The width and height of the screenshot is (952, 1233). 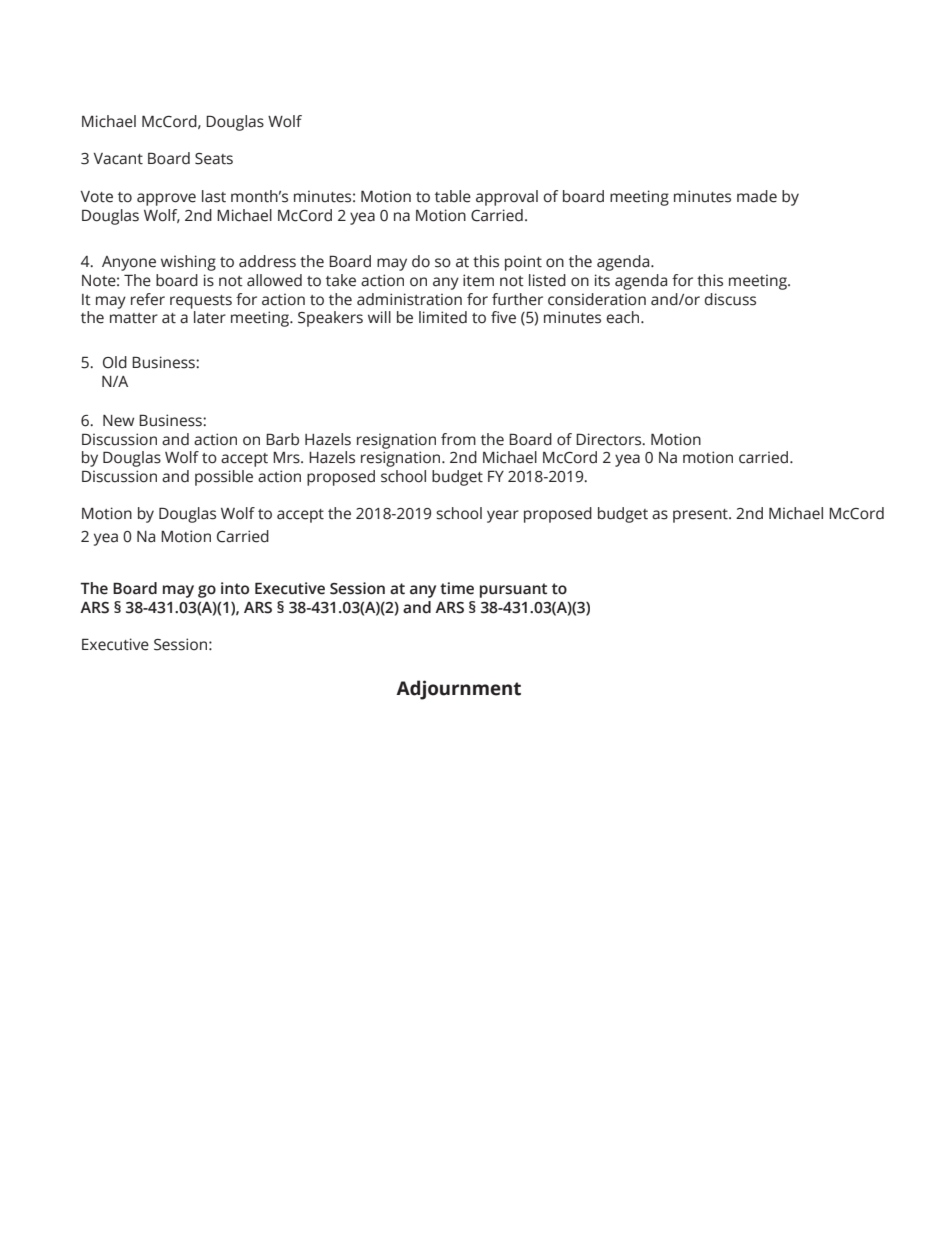 What do you see at coordinates (757, 196) in the screenshot?
I see `made` at bounding box center [757, 196].
